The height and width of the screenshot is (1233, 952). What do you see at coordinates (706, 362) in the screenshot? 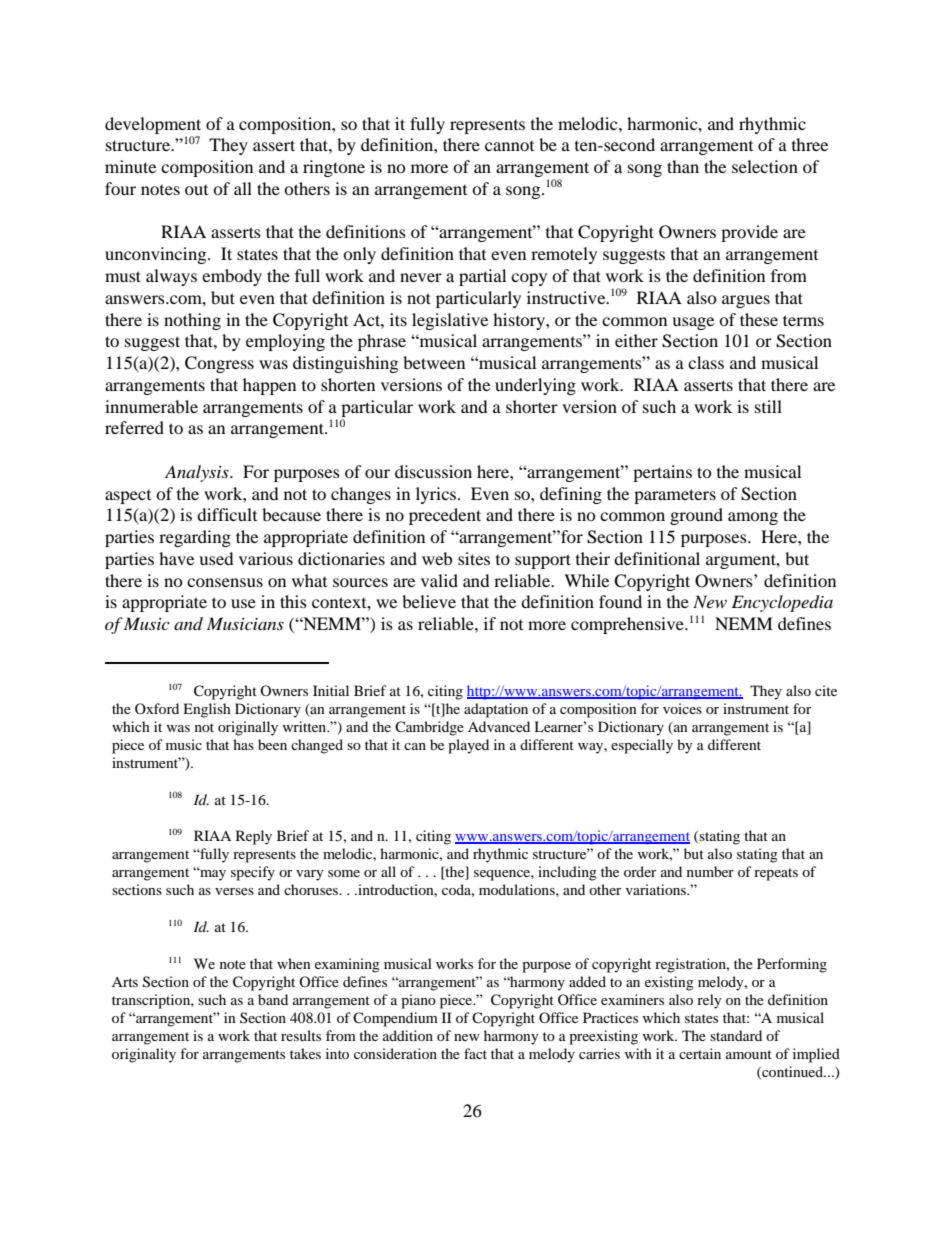
I see `class` at bounding box center [706, 362].
